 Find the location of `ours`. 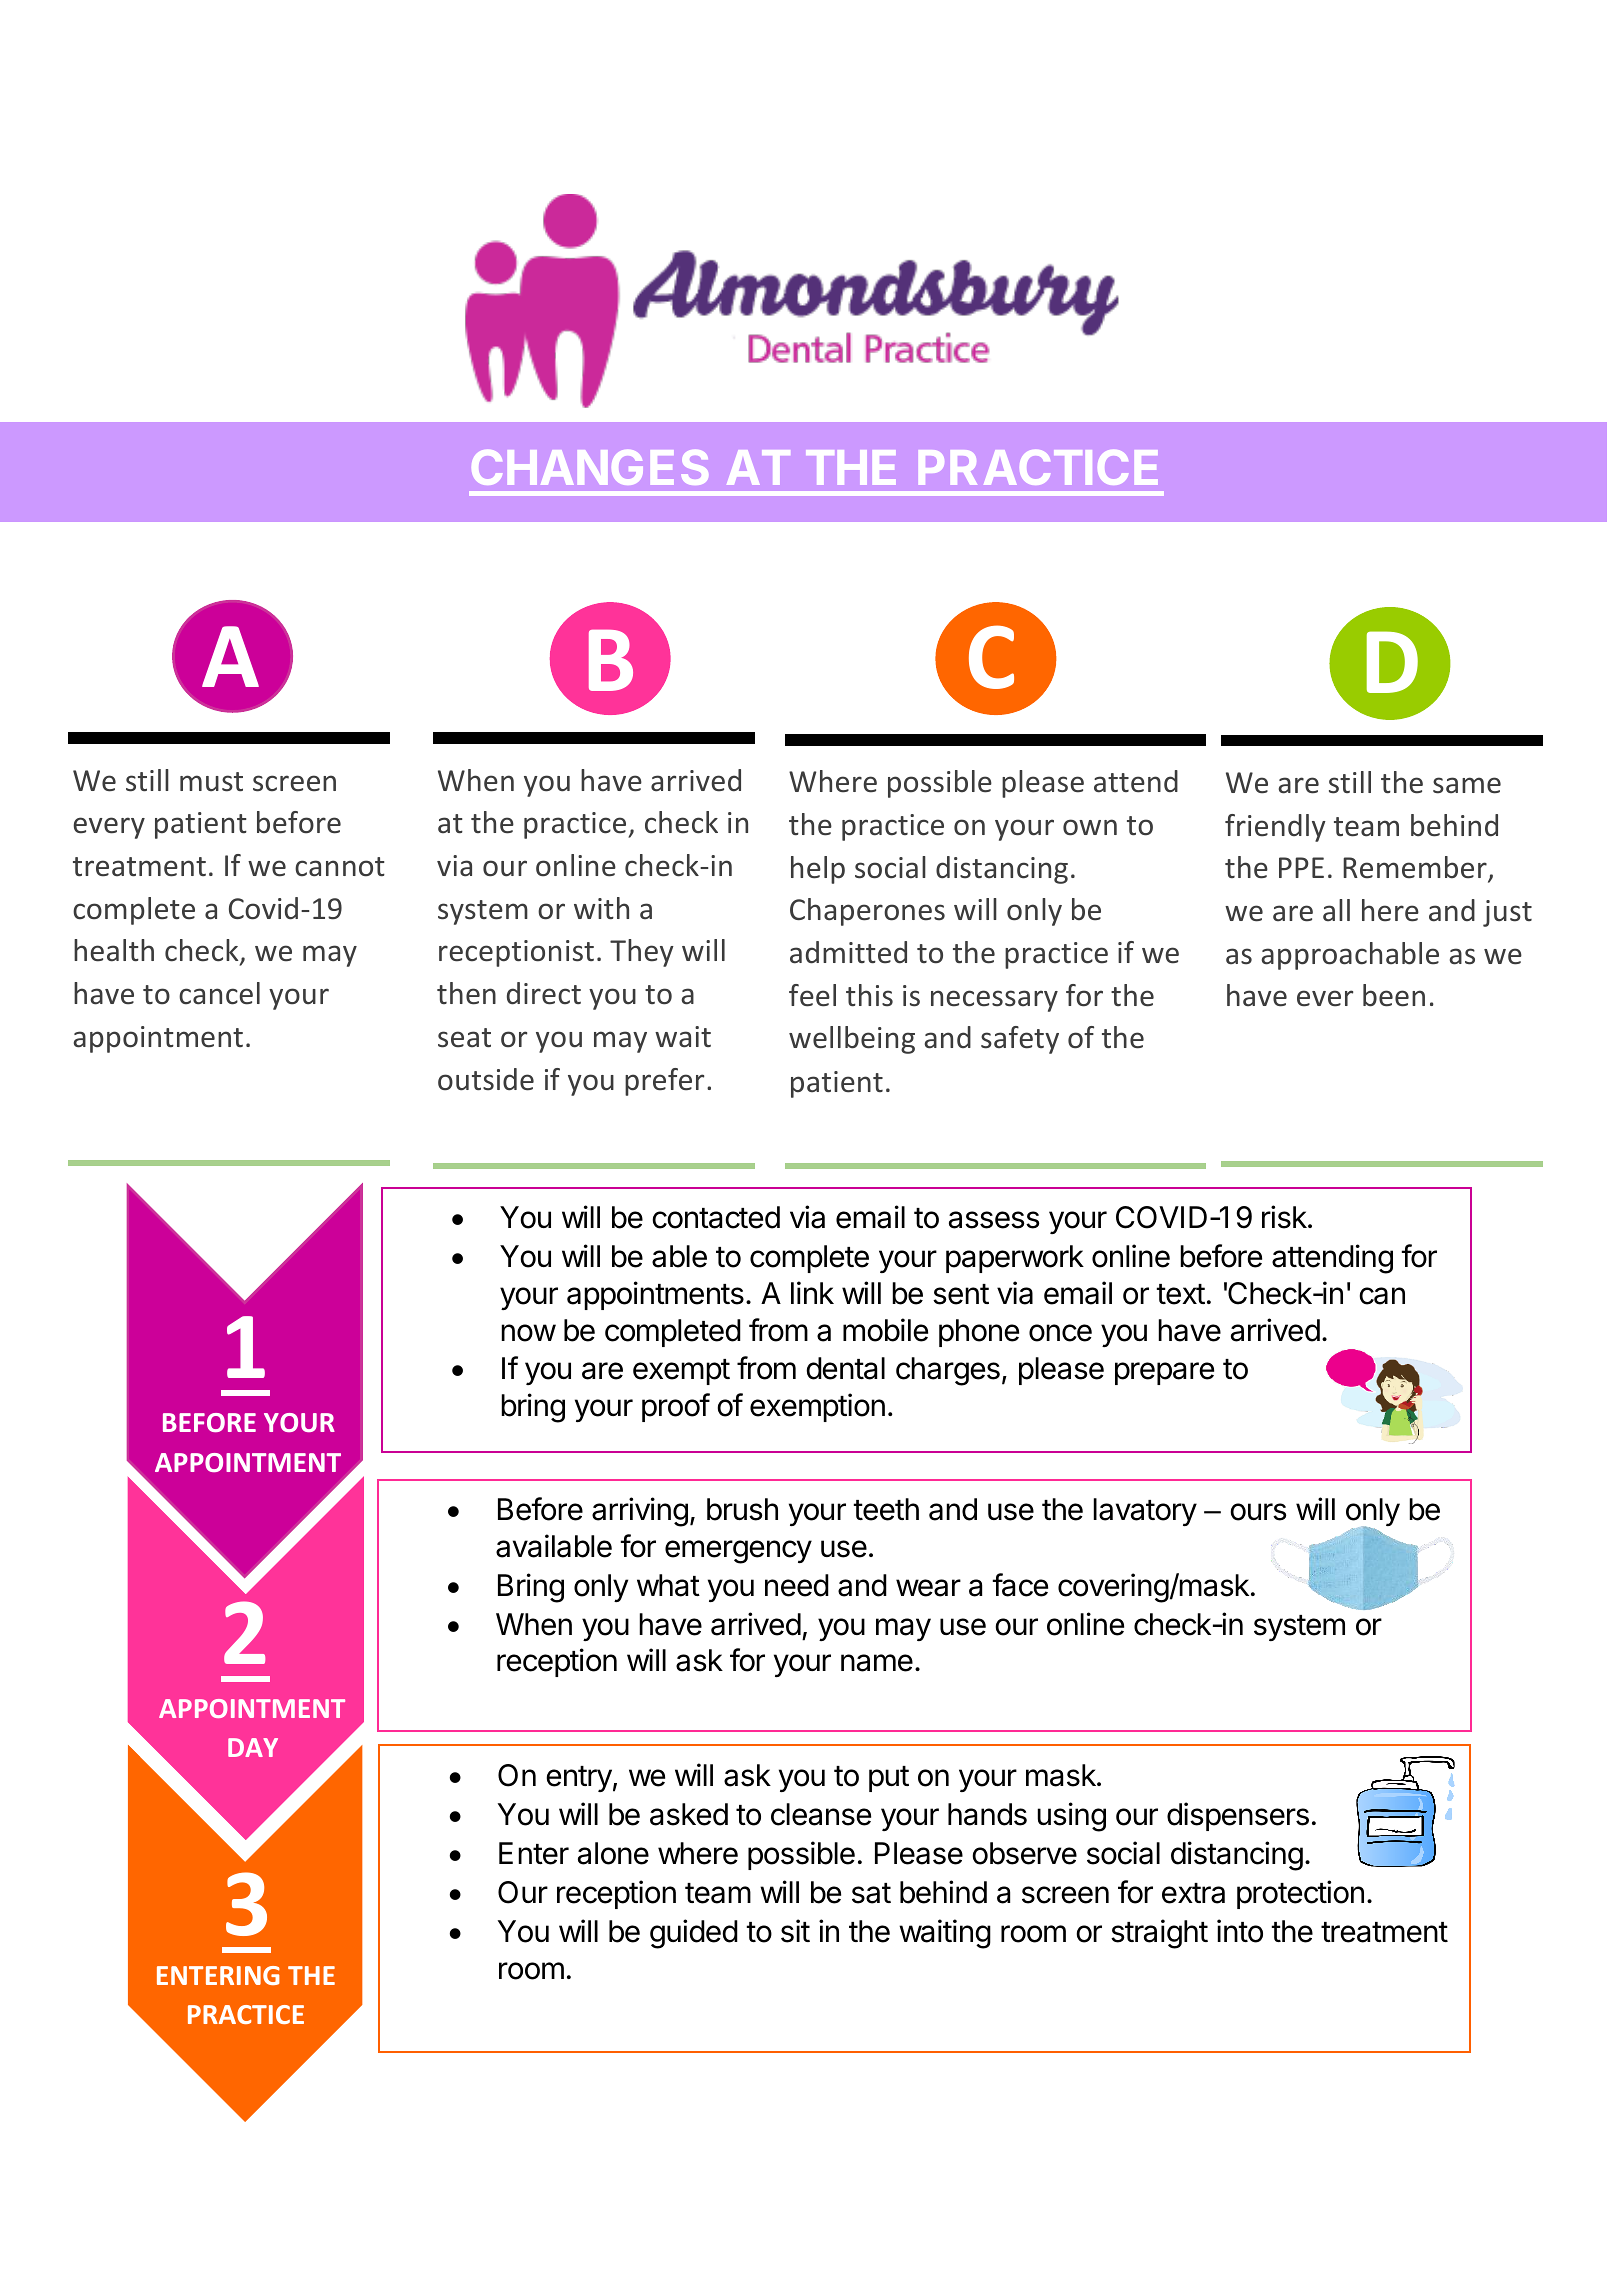

ours is located at coordinates (1258, 1512).
